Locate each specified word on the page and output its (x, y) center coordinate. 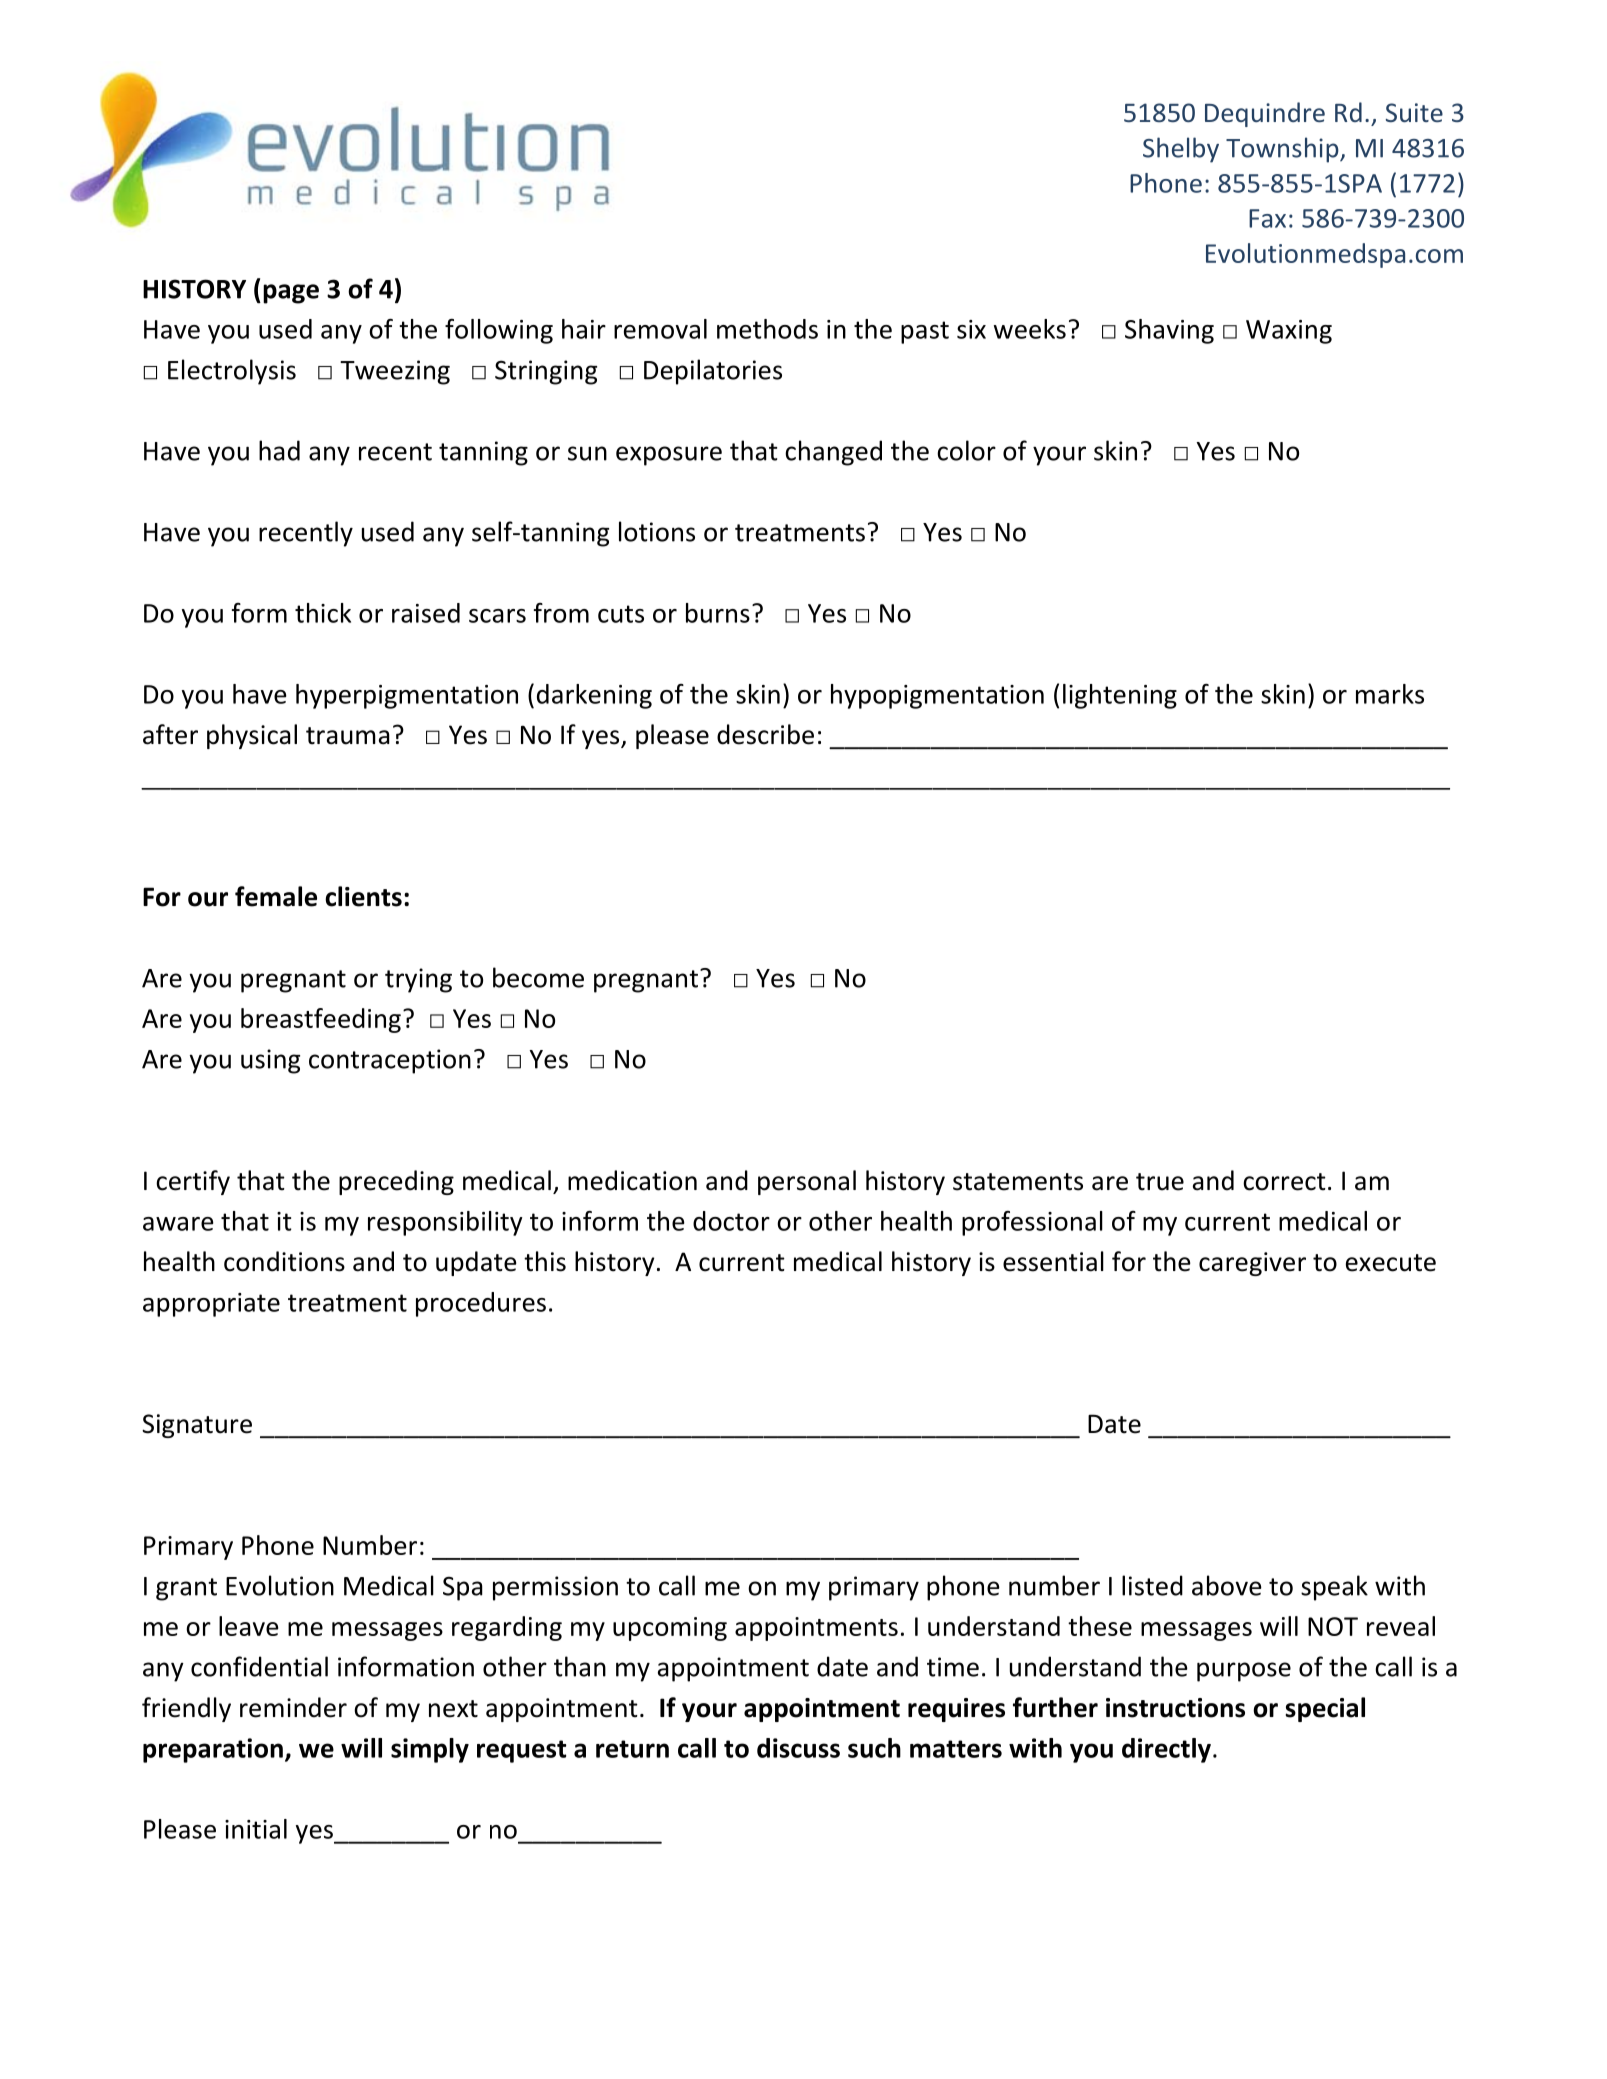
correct (1284, 1182)
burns (718, 613)
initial (256, 1829)
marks (1390, 694)
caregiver (1252, 1264)
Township (1283, 150)
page (291, 294)
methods (767, 329)
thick (323, 613)
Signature (197, 1426)
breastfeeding (321, 1020)
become (538, 977)
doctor (731, 1221)
